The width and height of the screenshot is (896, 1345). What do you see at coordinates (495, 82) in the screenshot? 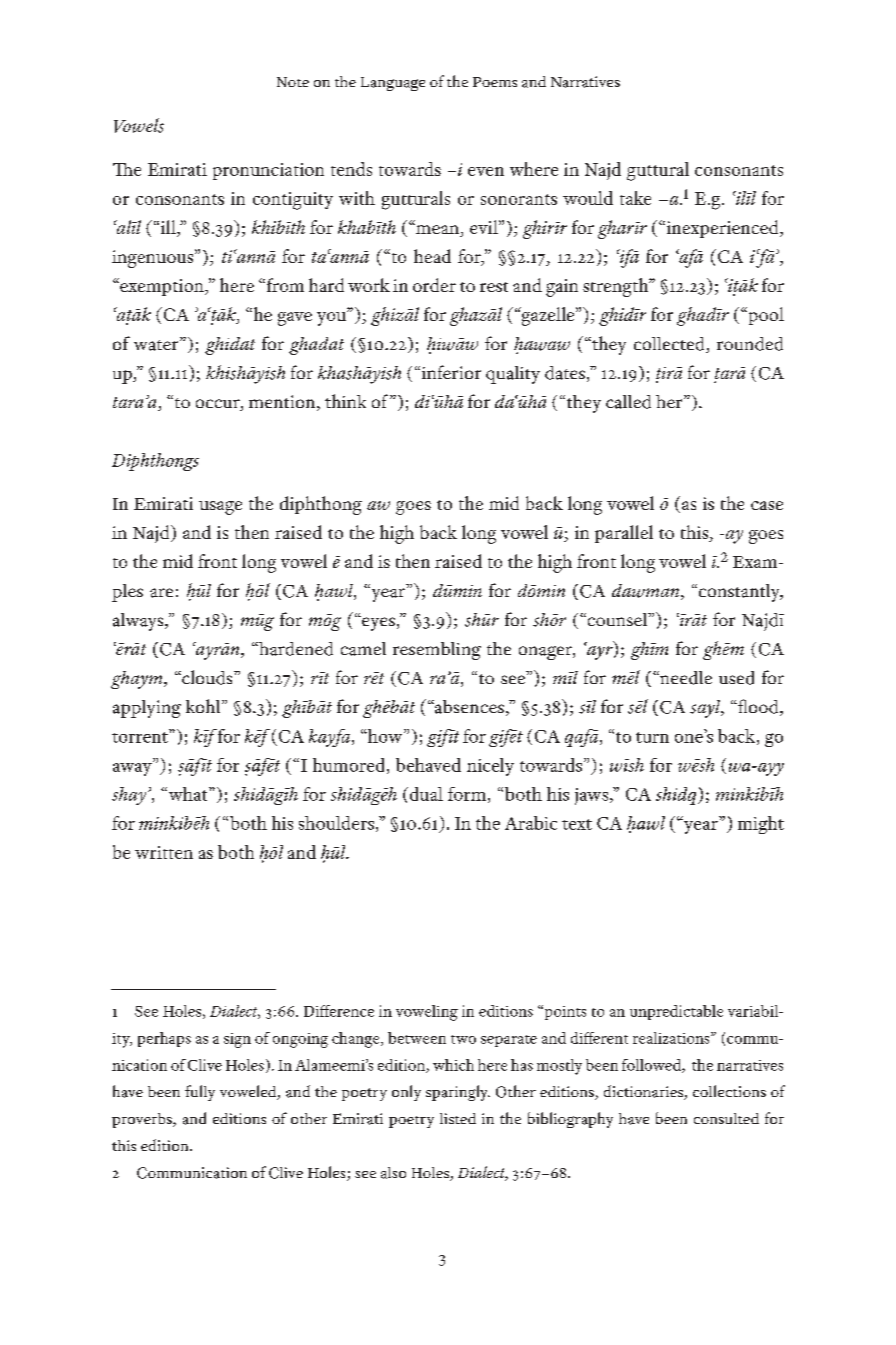
I see `Poems` at bounding box center [495, 82].
